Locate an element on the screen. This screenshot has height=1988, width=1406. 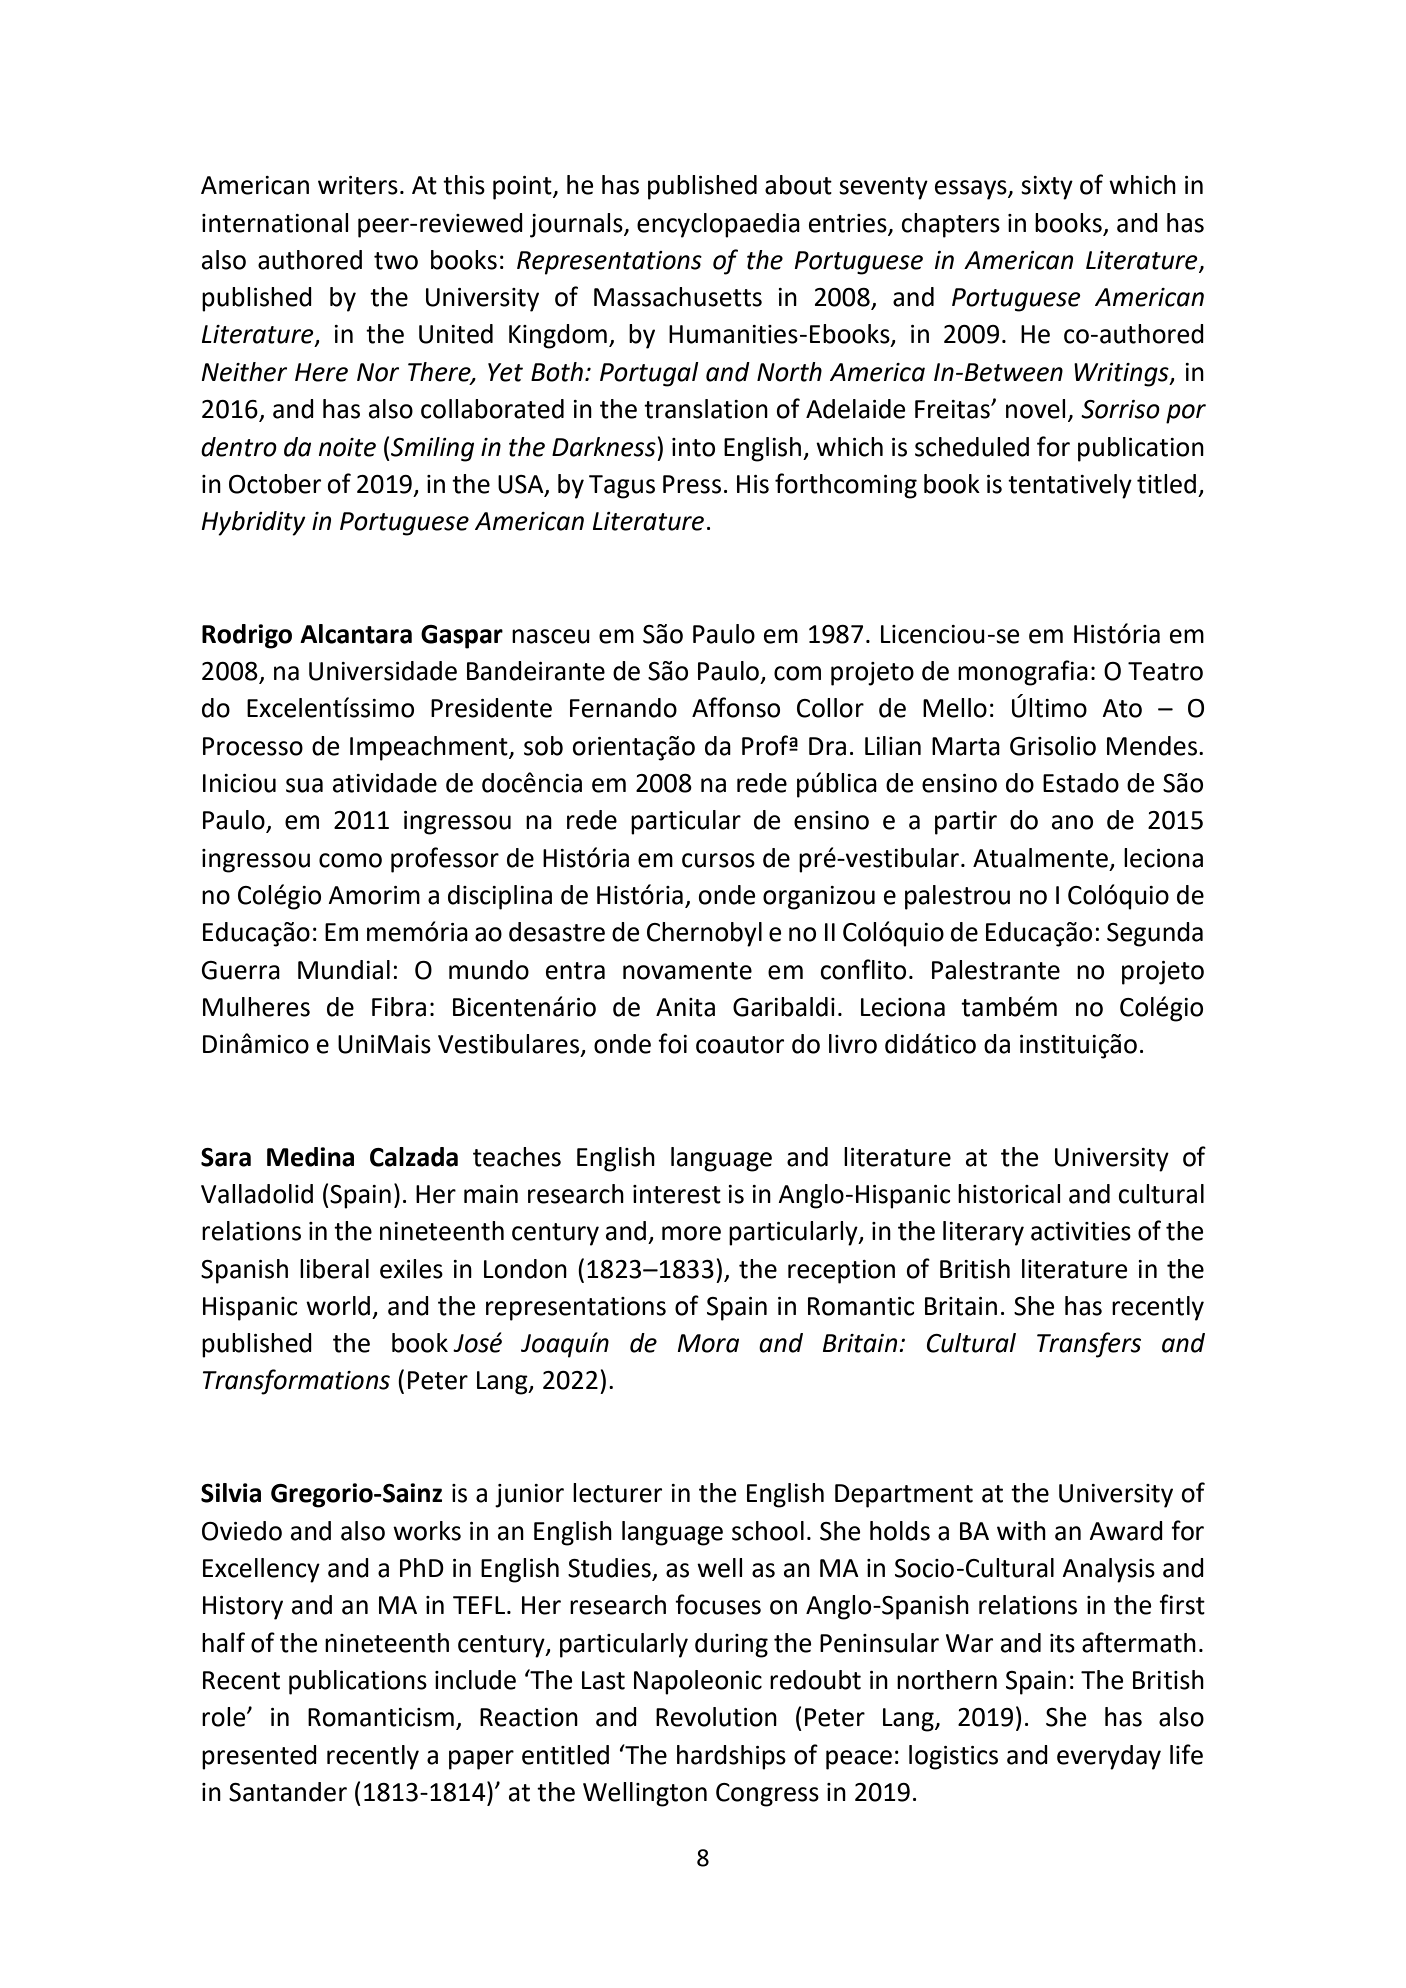
Segunda is located at coordinates (1155, 934).
